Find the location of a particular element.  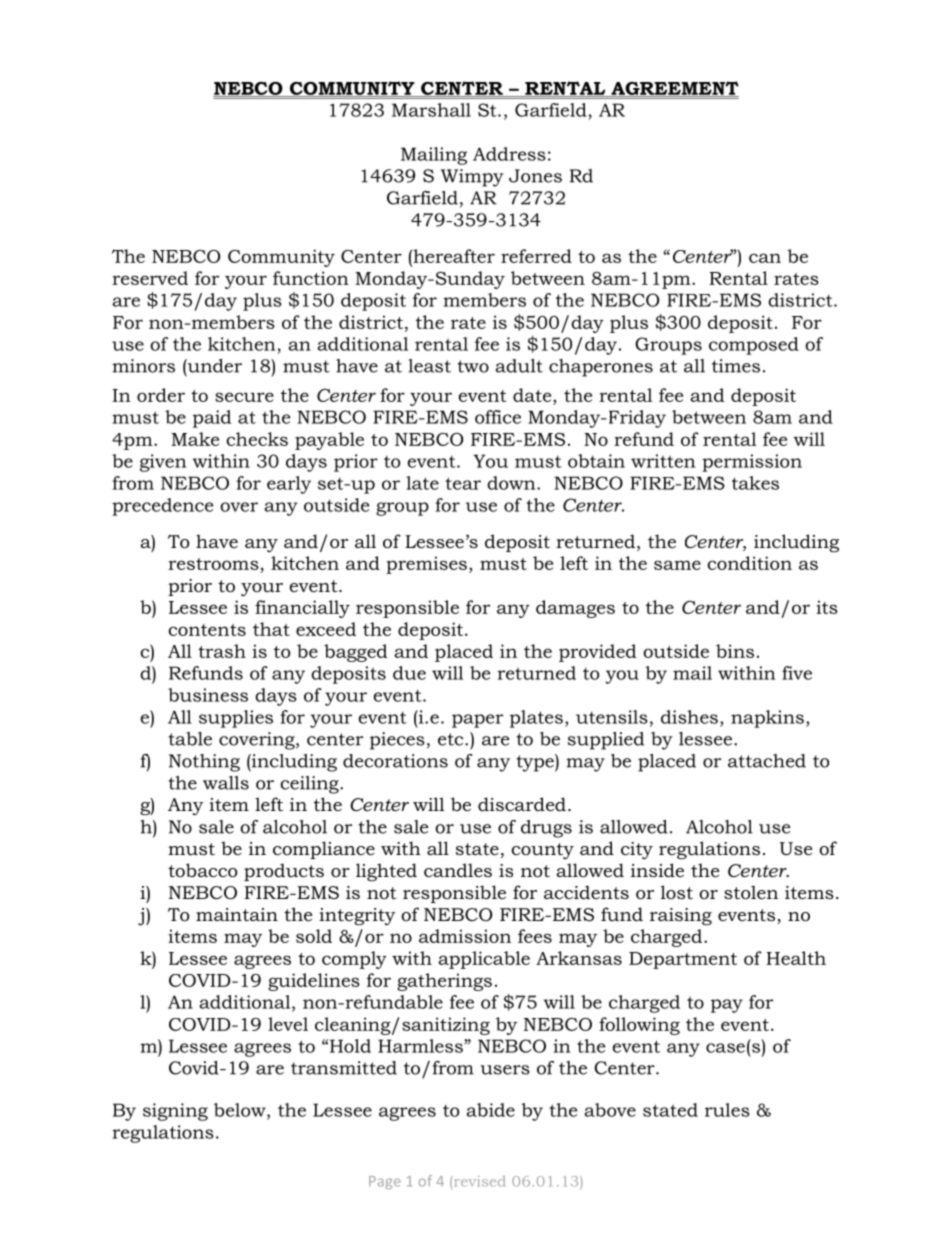

abide is located at coordinates (490, 1110).
